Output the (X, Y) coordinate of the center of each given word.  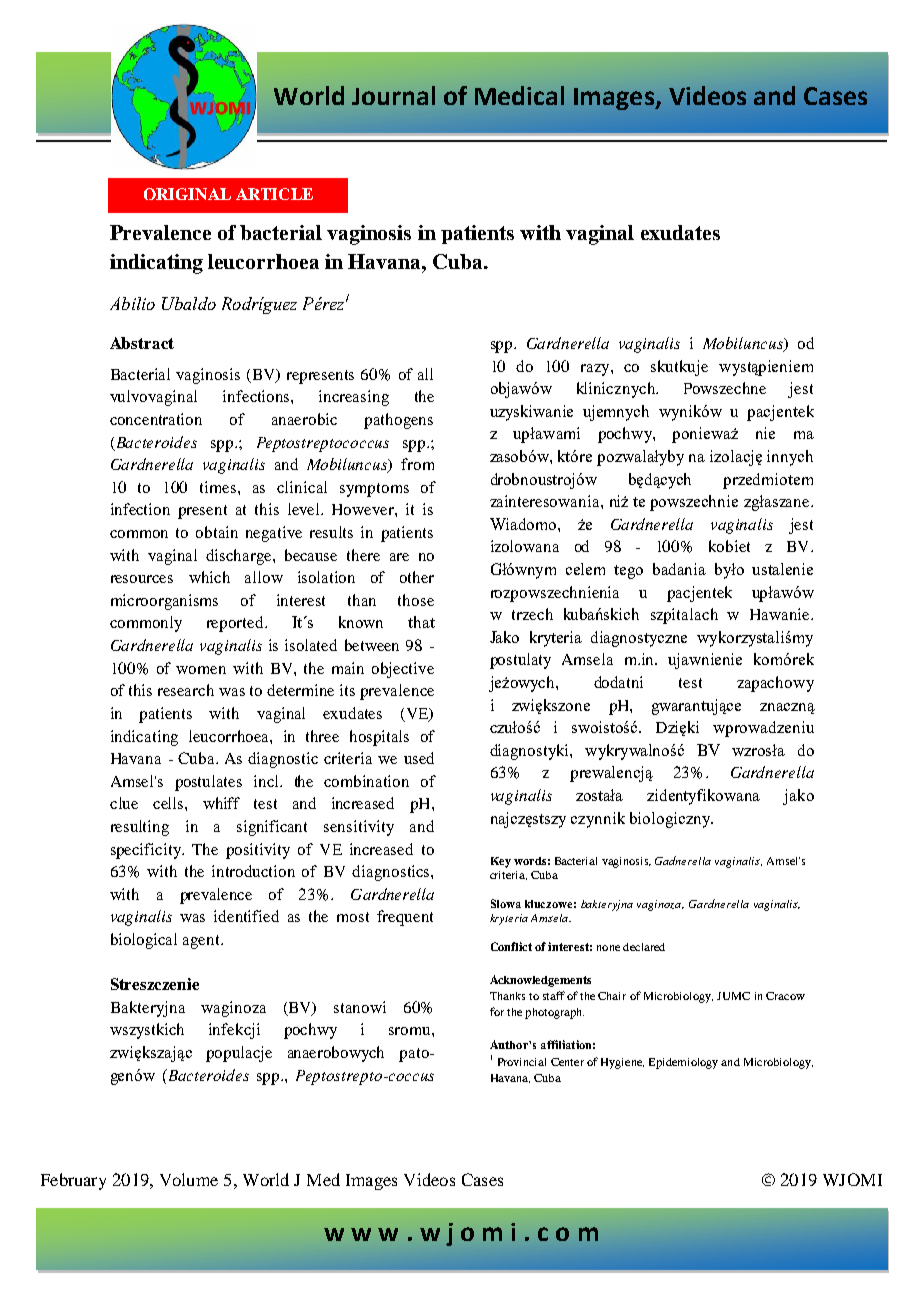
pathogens (398, 421)
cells (169, 803)
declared (644, 947)
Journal (393, 95)
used (419, 758)
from (417, 464)
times (218, 487)
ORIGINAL (187, 194)
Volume (189, 1179)
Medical (519, 95)
